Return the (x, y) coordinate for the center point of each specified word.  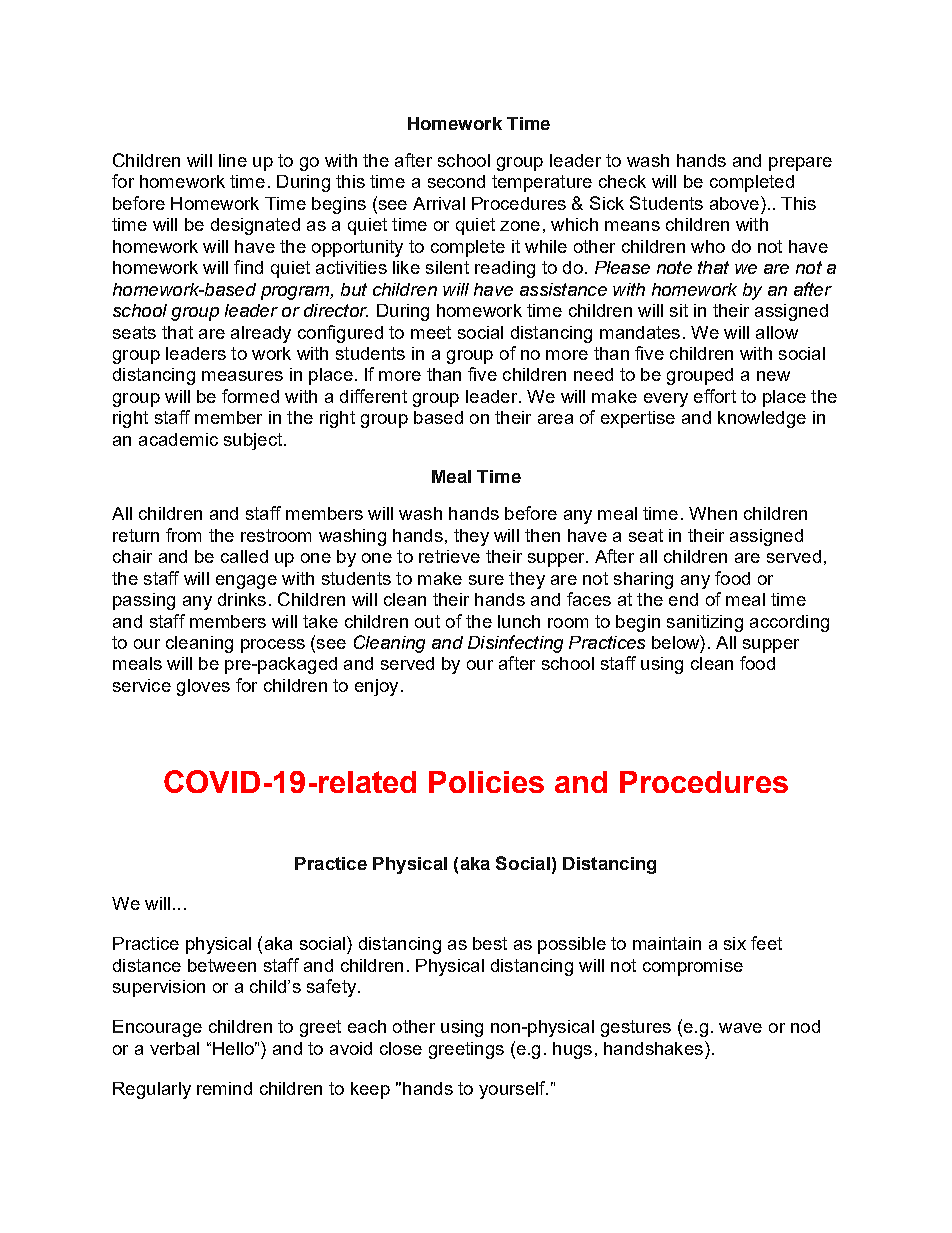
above (734, 203)
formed (250, 396)
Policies (486, 782)
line (233, 160)
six (735, 943)
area (555, 419)
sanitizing (705, 623)
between (222, 965)
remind (224, 1088)
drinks (242, 599)
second (456, 181)
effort (715, 396)
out (427, 621)
